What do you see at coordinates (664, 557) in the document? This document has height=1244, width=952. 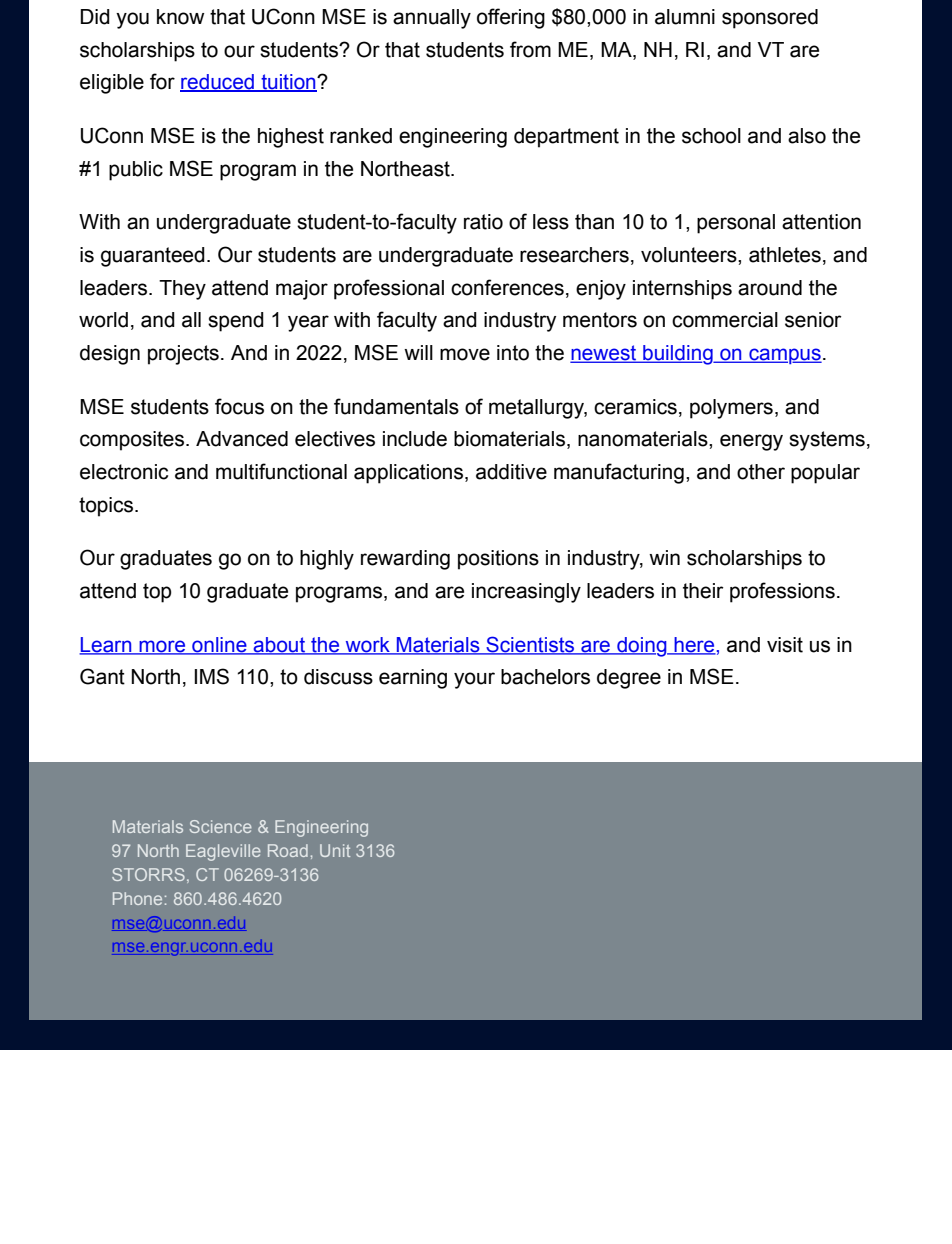 I see `win` at bounding box center [664, 557].
